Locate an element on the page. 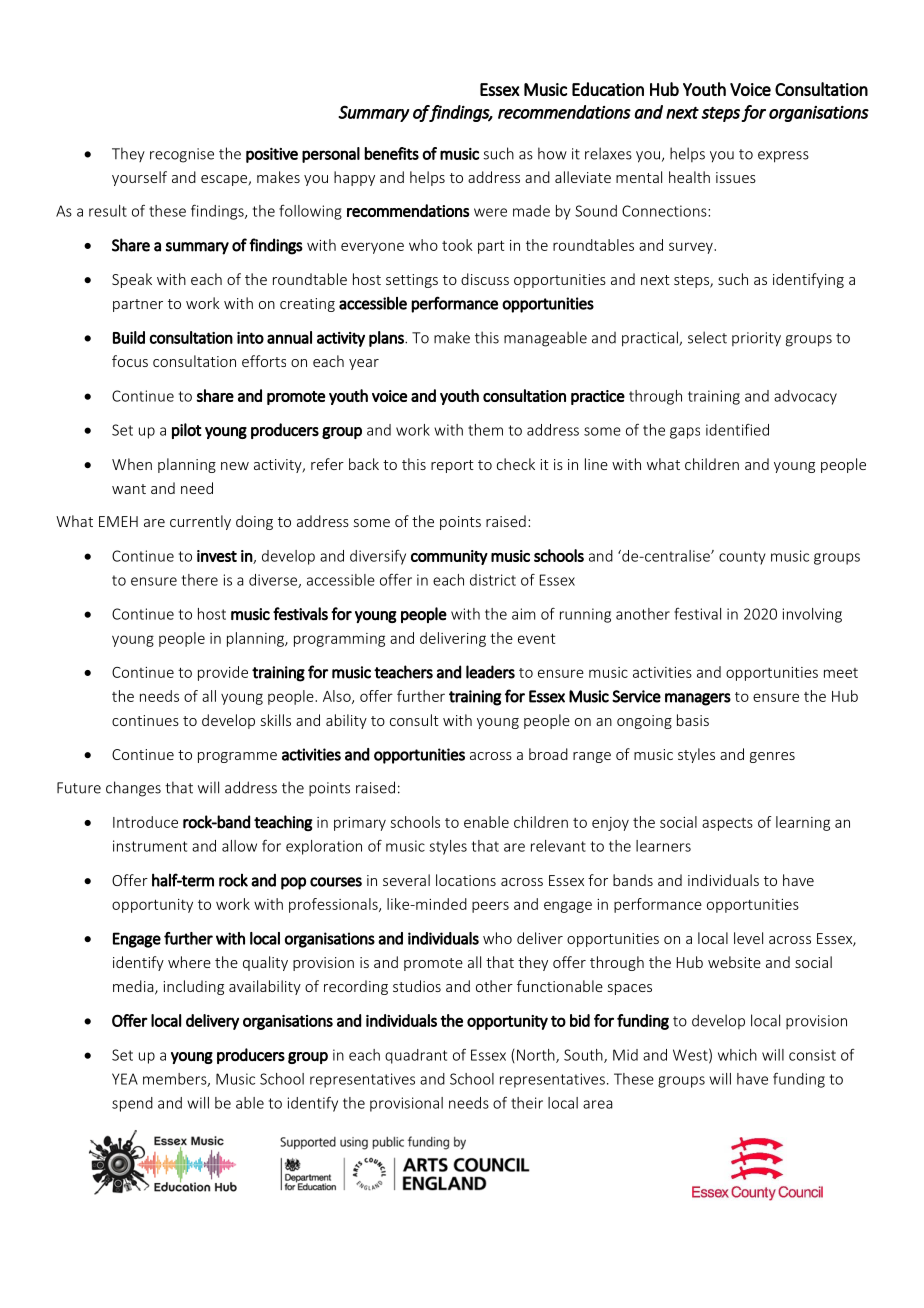 The height and width of the page is (1308, 924). focus is located at coordinates (130, 361).
